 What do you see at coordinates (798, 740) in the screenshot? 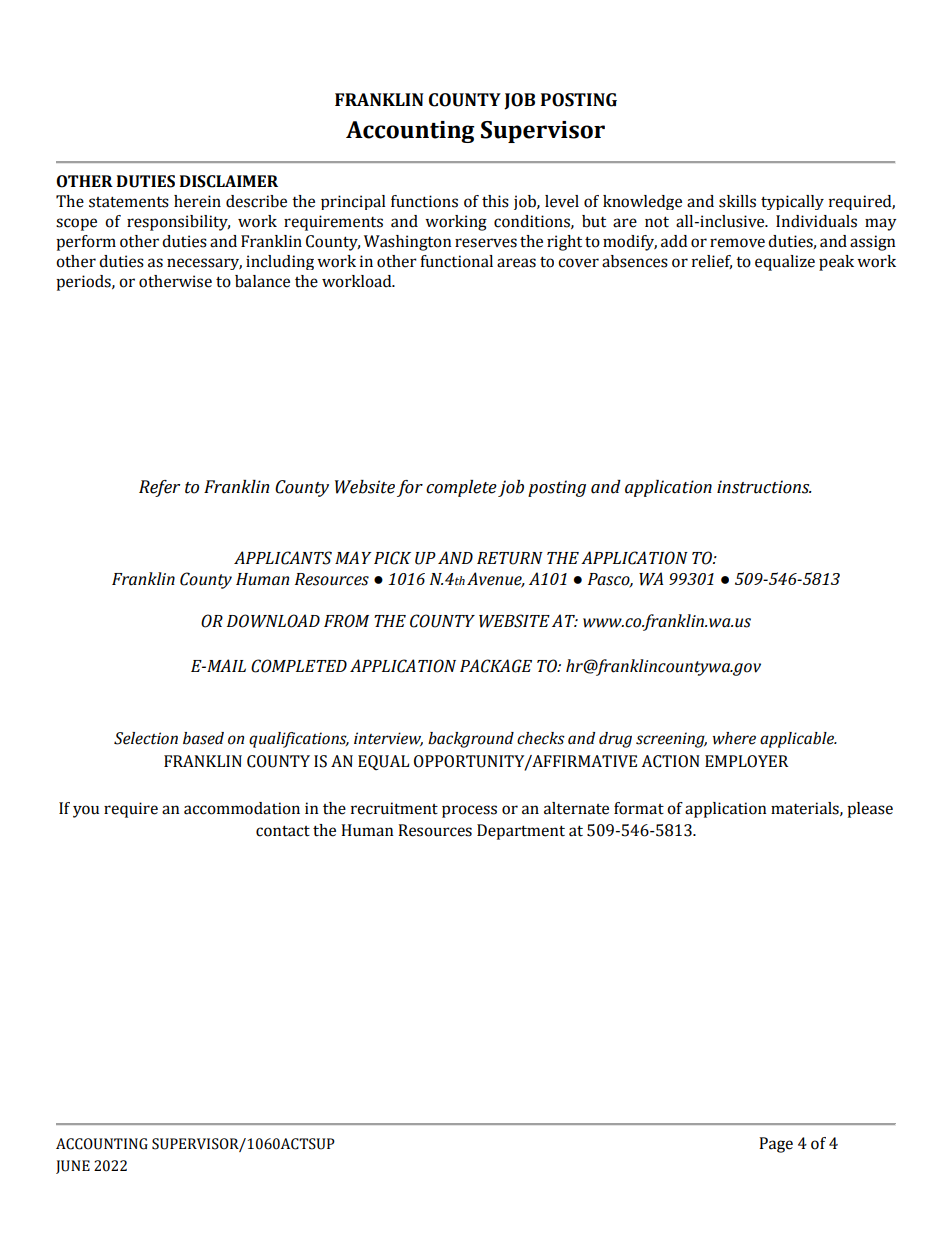
I see `applicable` at bounding box center [798, 740].
